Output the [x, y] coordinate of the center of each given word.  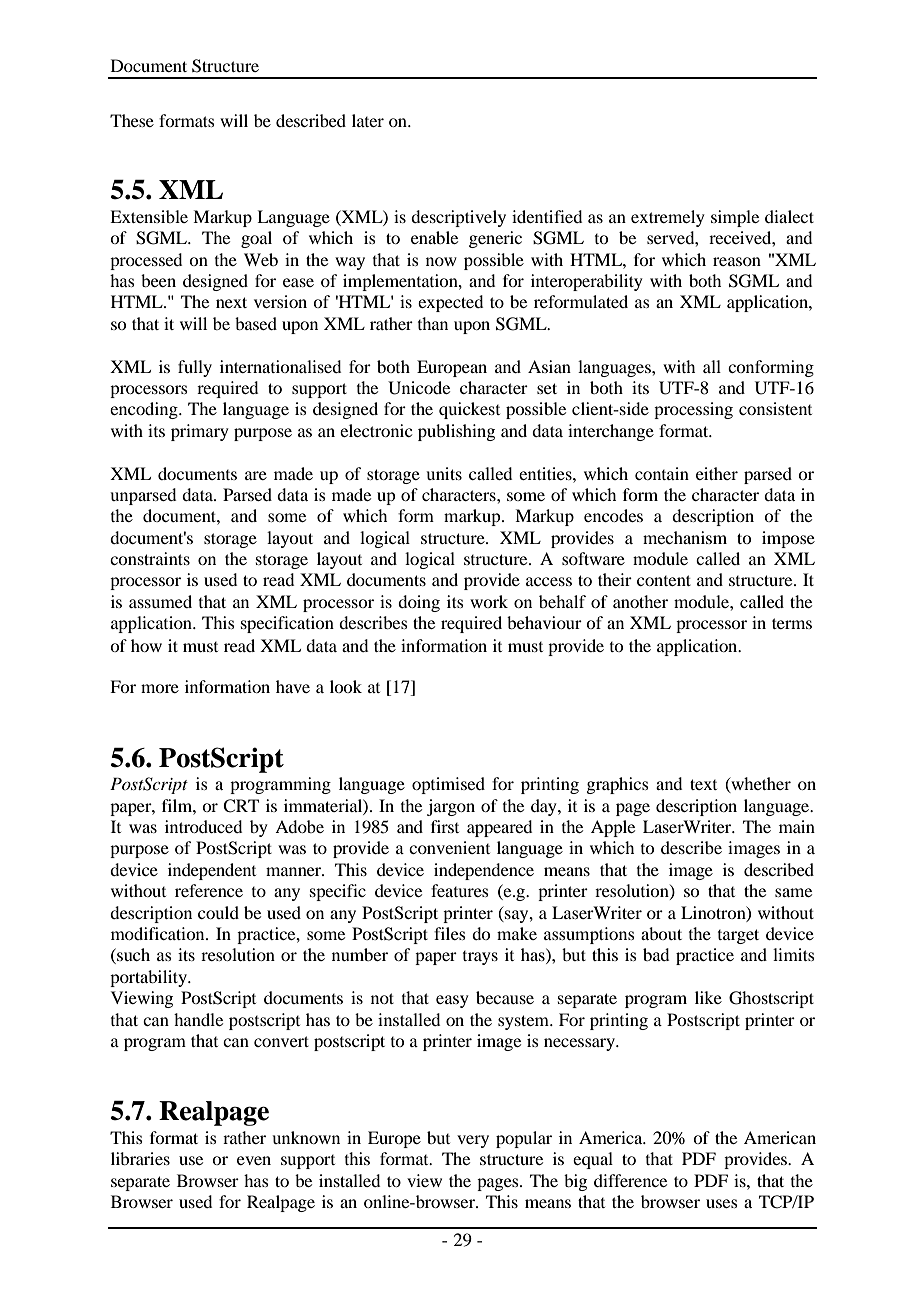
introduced [203, 826]
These [132, 120]
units [444, 473]
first [445, 826]
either [717, 473]
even [254, 1160]
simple [735, 218]
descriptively [458, 218]
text [703, 784]
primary [200, 432]
